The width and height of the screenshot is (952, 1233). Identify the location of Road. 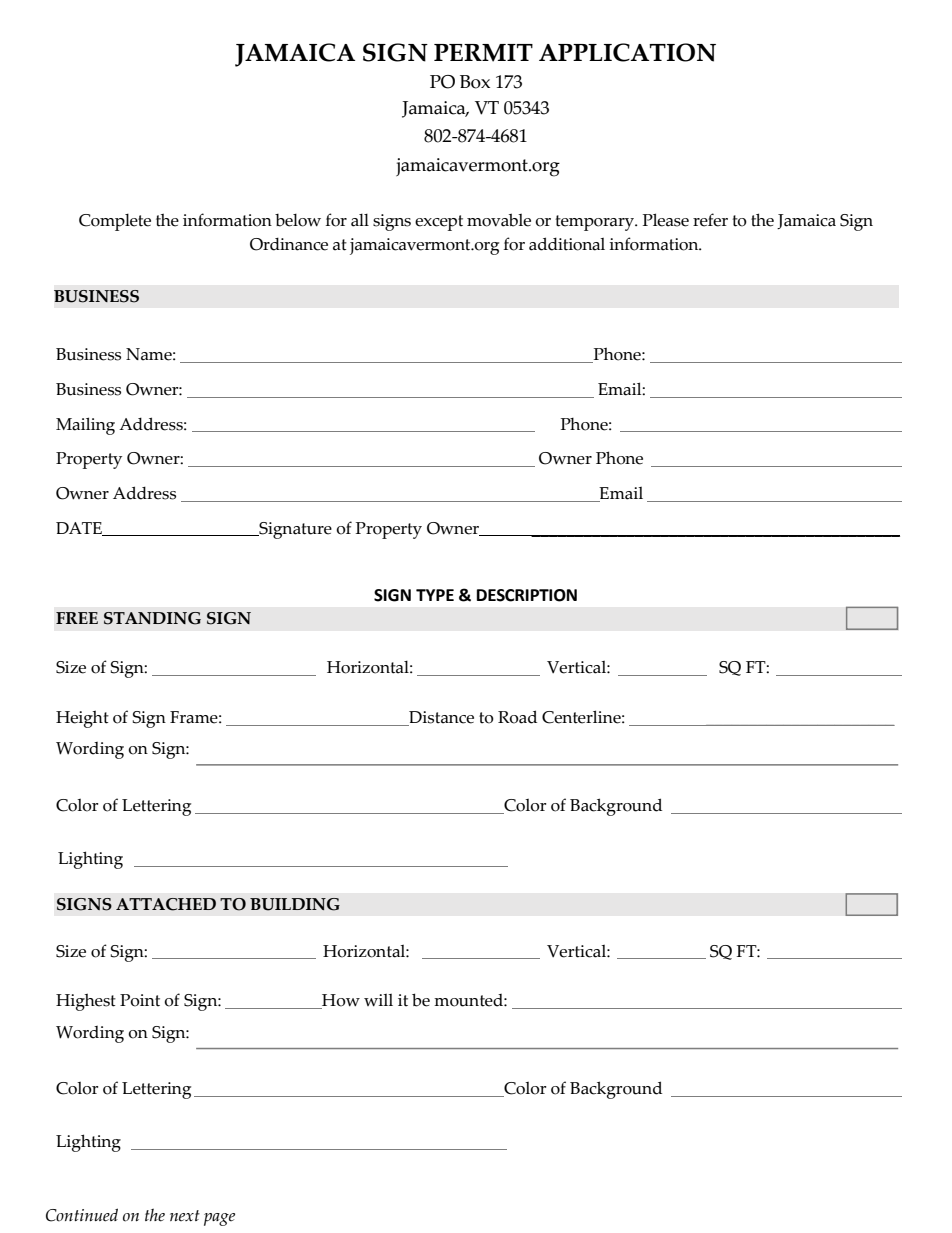
(517, 717).
